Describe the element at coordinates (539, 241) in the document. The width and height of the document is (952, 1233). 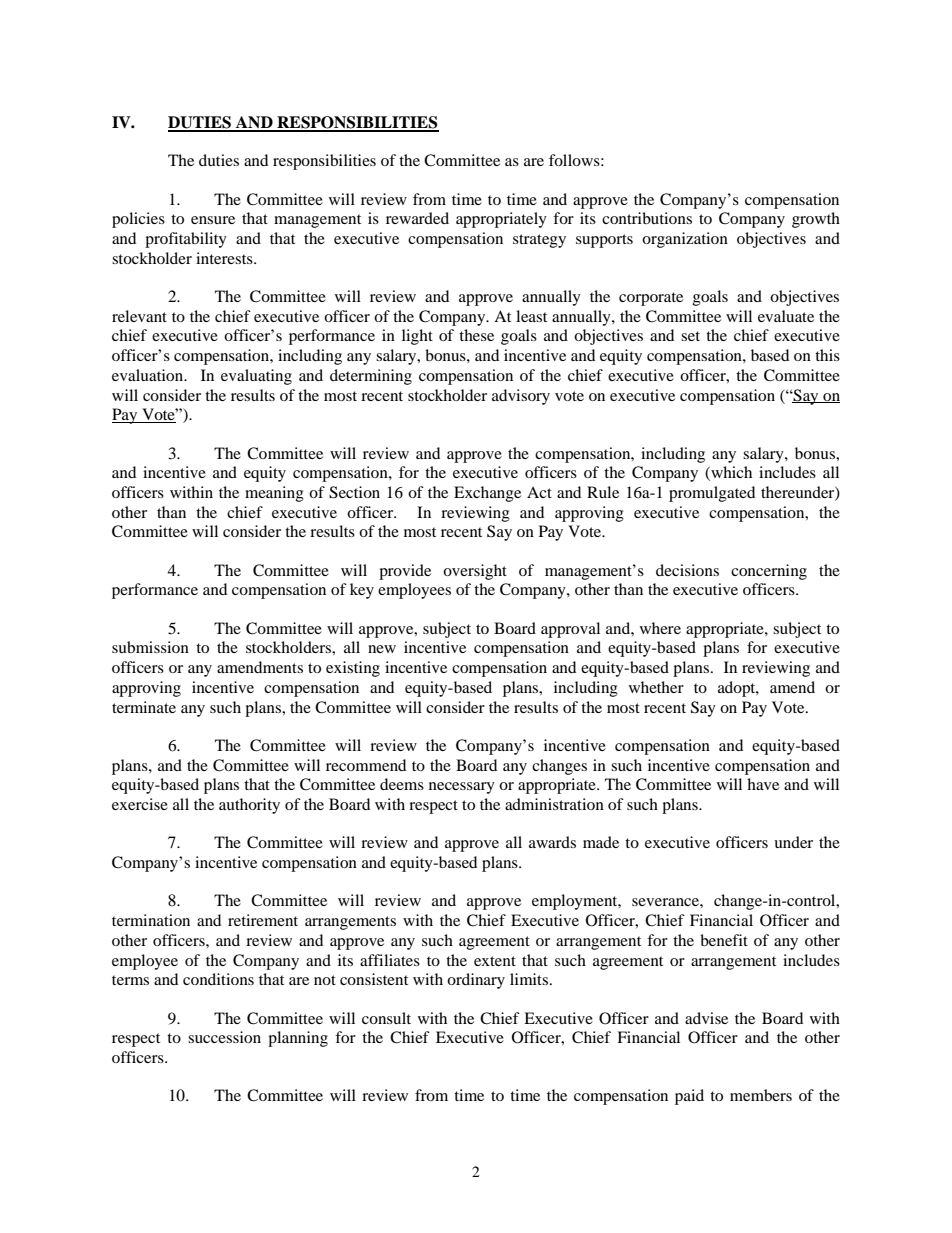
I see `strategy` at that location.
